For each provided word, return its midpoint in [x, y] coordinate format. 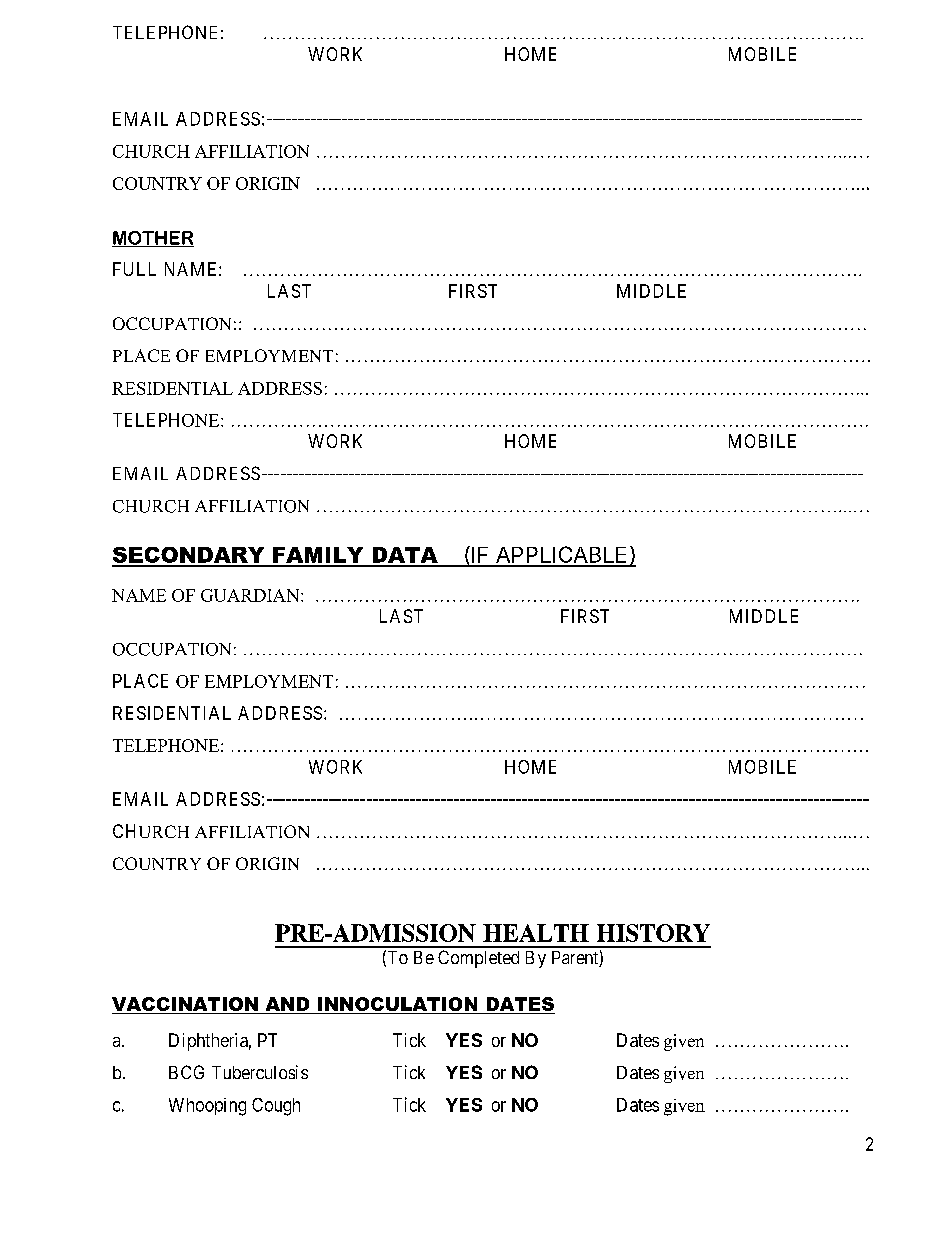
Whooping [207, 1107]
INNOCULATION [397, 1005]
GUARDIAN [251, 595]
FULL [134, 269]
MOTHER [153, 239]
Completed [478, 959]
